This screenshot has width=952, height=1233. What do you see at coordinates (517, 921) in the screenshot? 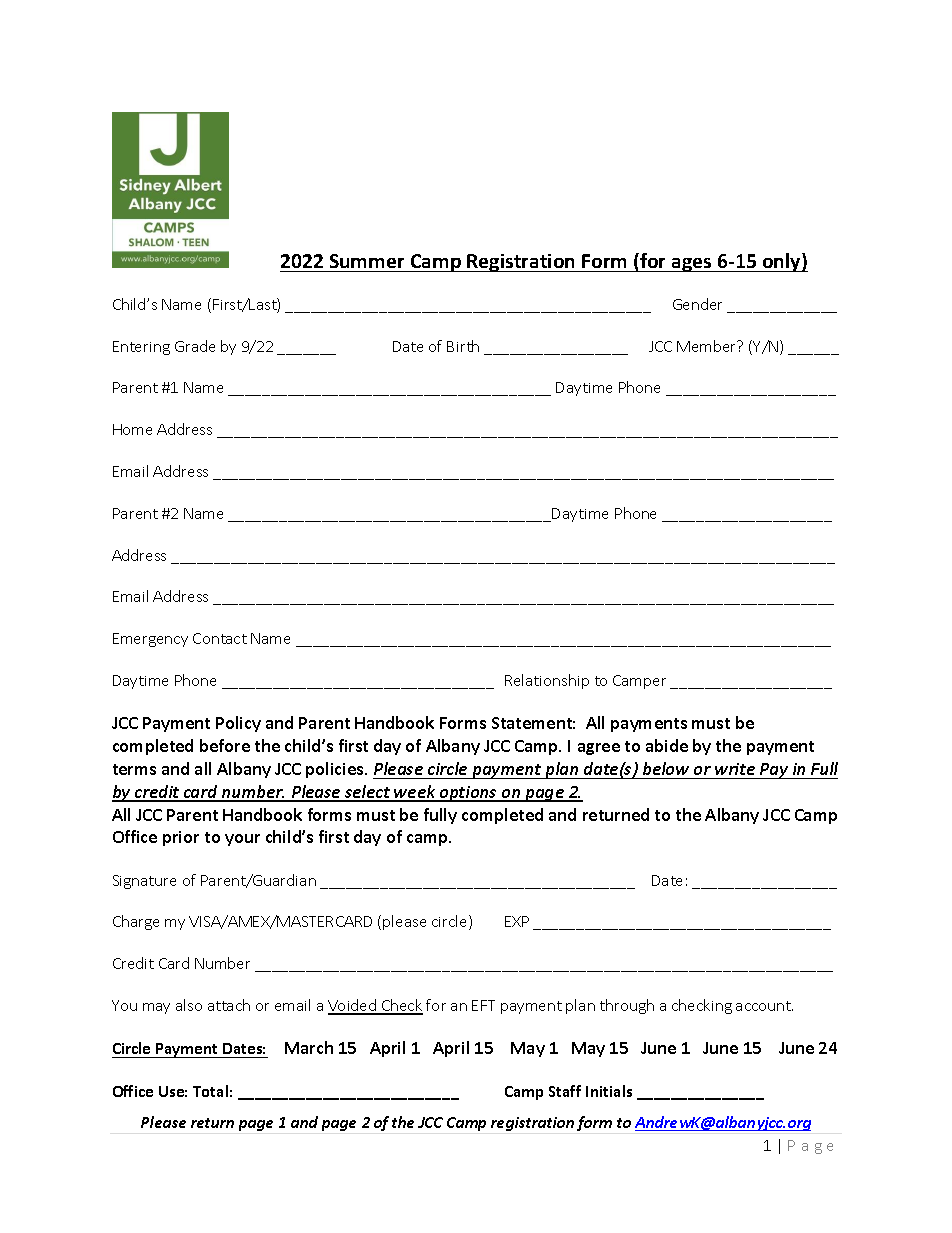
I see `EXP` at bounding box center [517, 921].
